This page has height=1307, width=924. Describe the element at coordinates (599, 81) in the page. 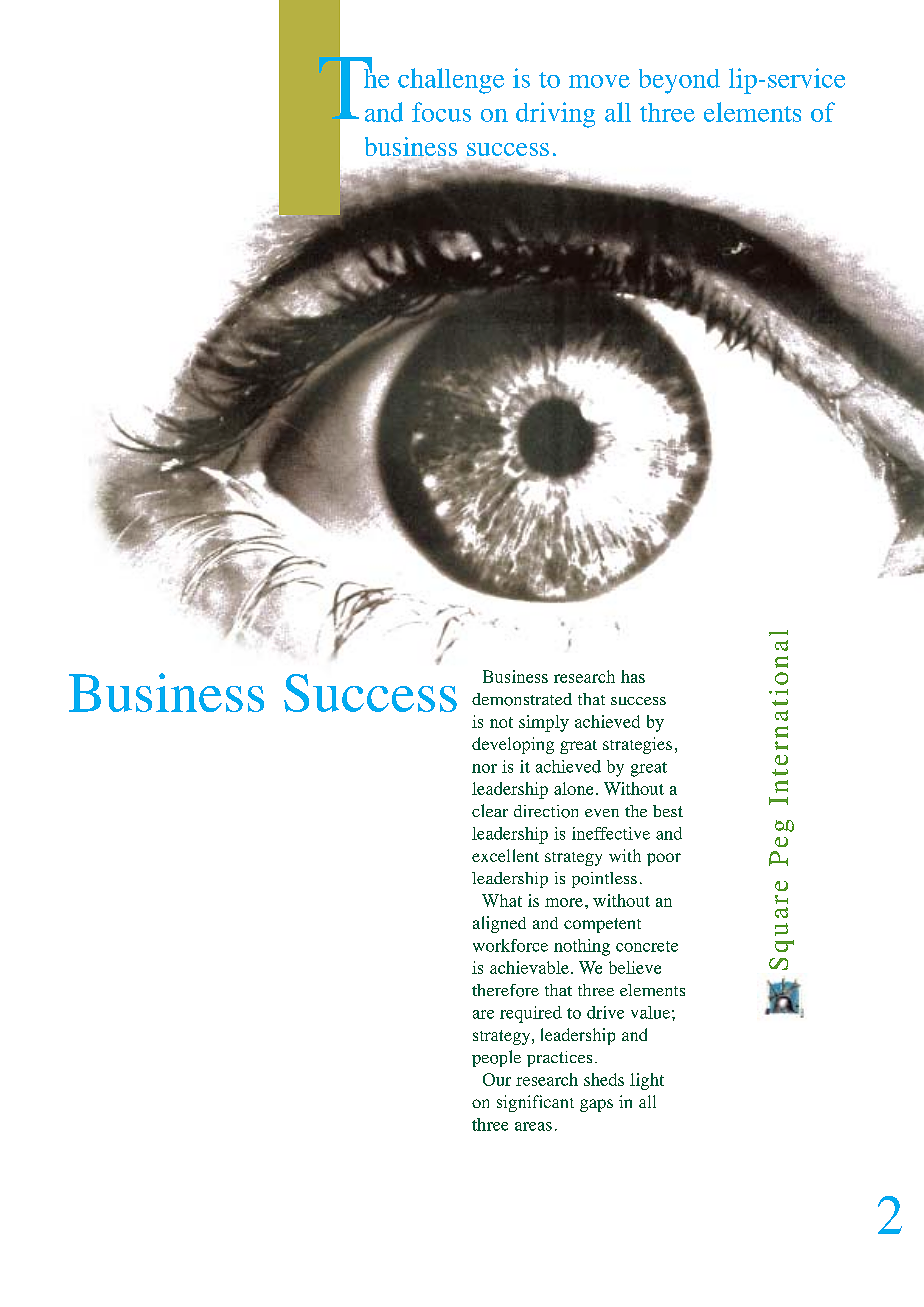

I see `move` at that location.
